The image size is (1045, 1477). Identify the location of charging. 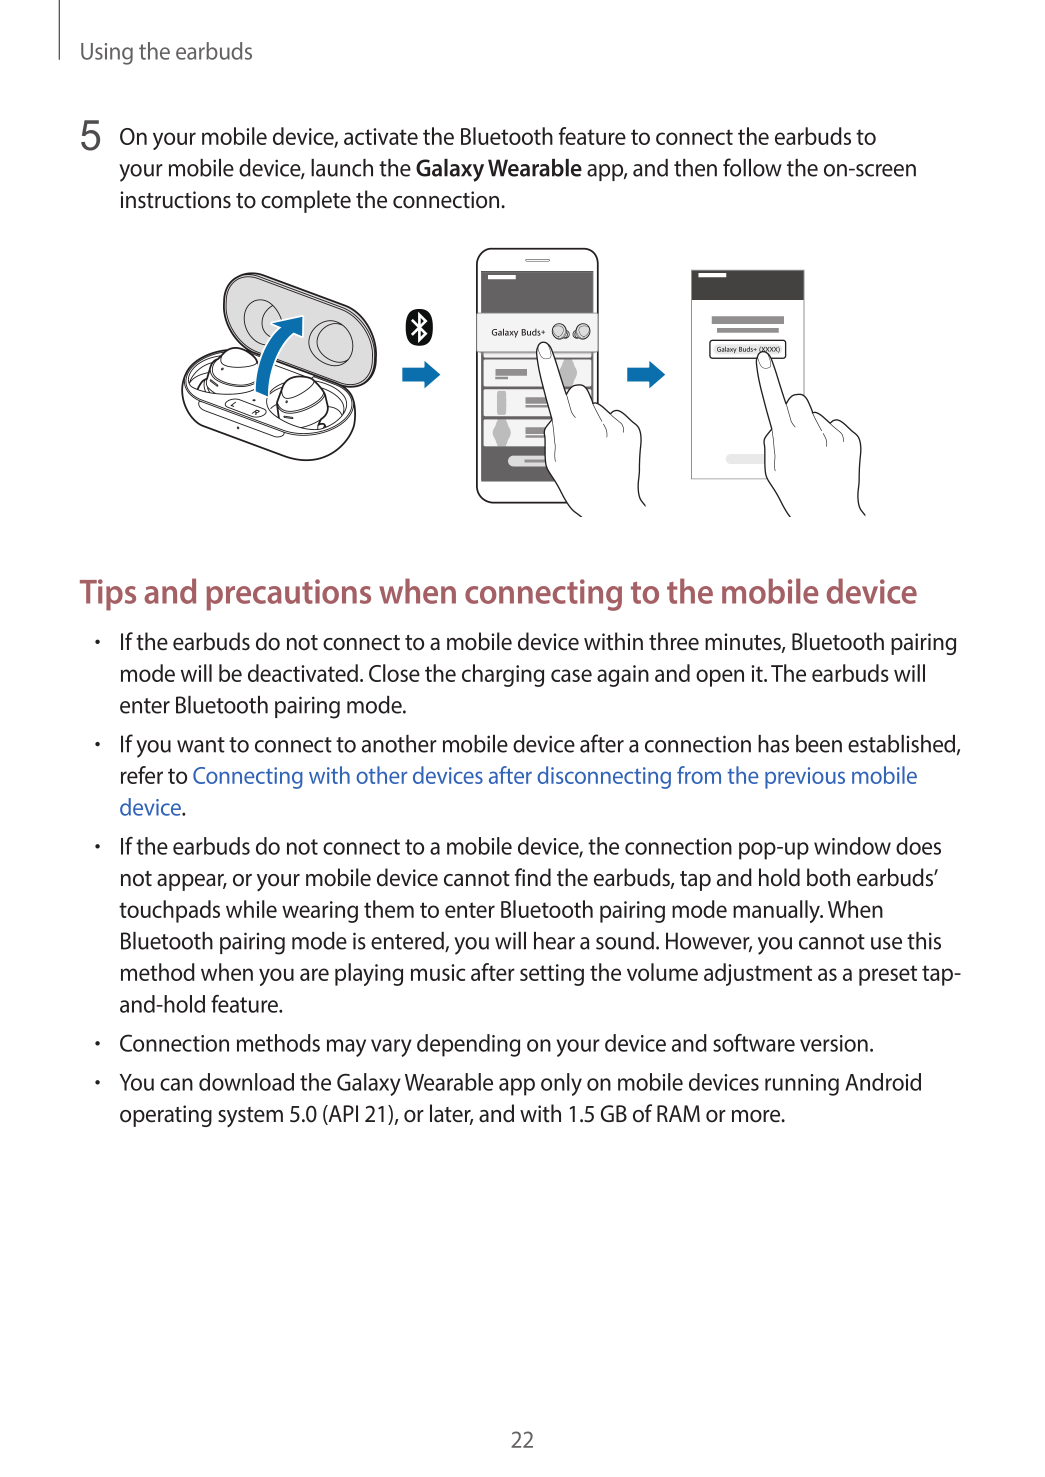
(503, 675).
